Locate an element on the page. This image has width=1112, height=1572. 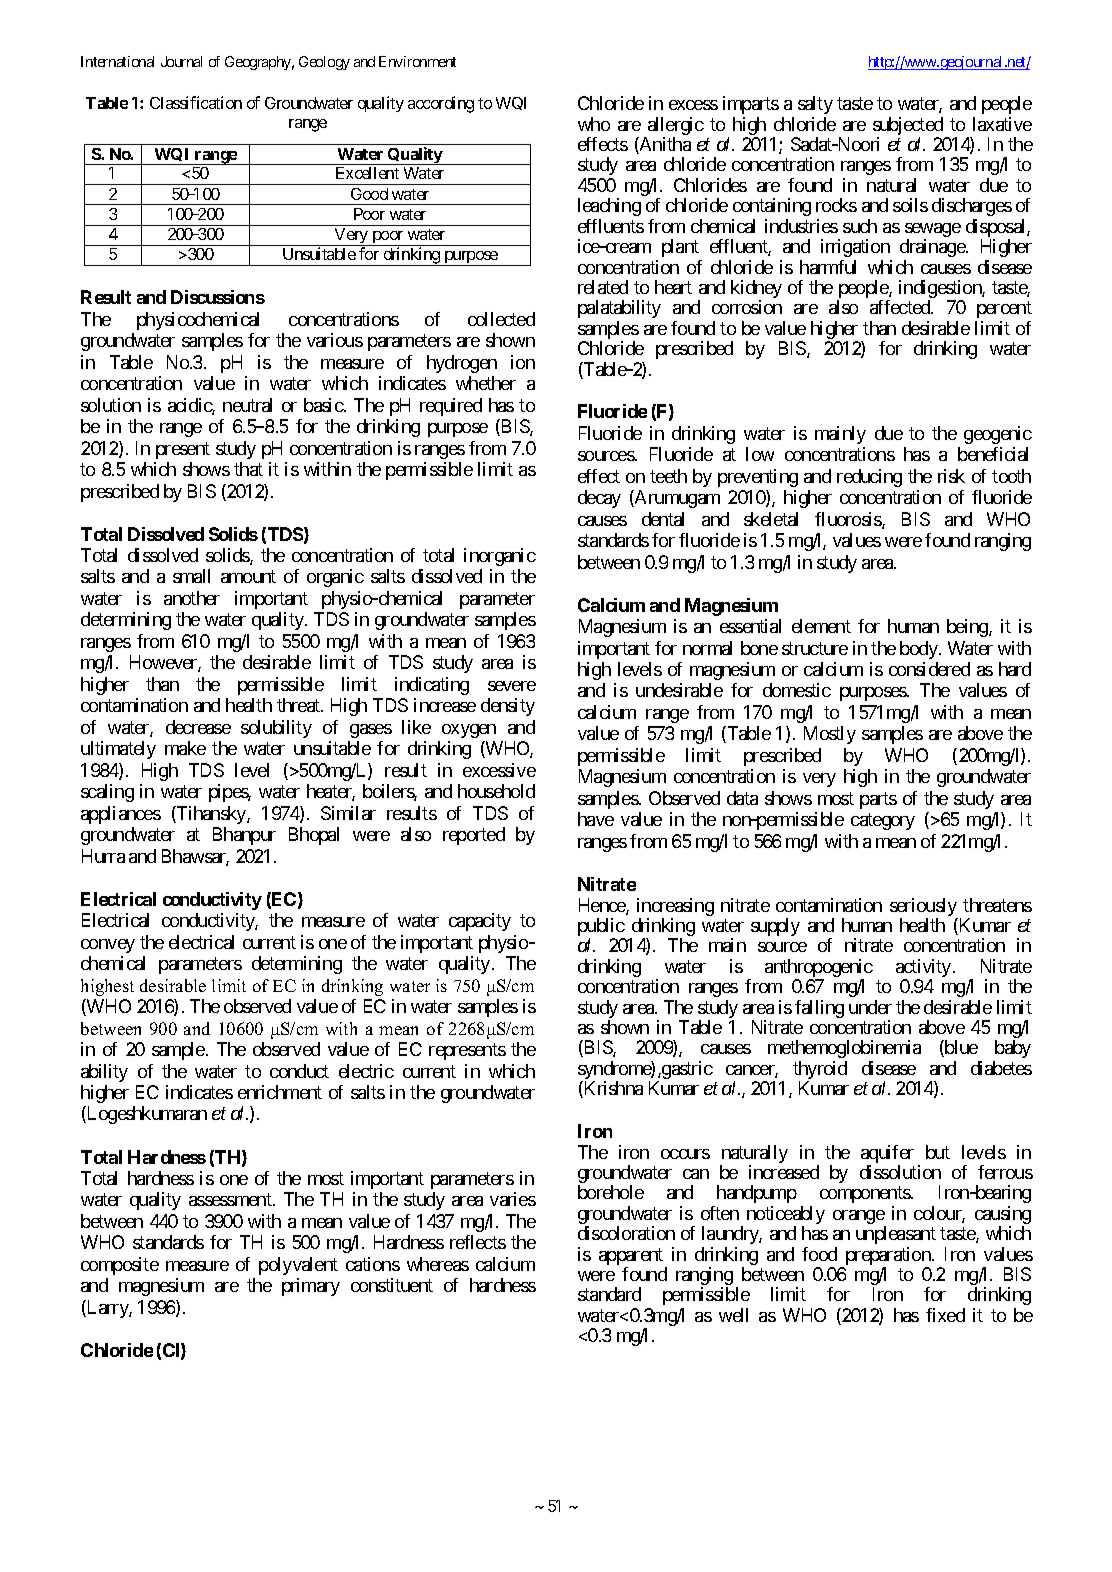
subjected is located at coordinates (908, 127).
